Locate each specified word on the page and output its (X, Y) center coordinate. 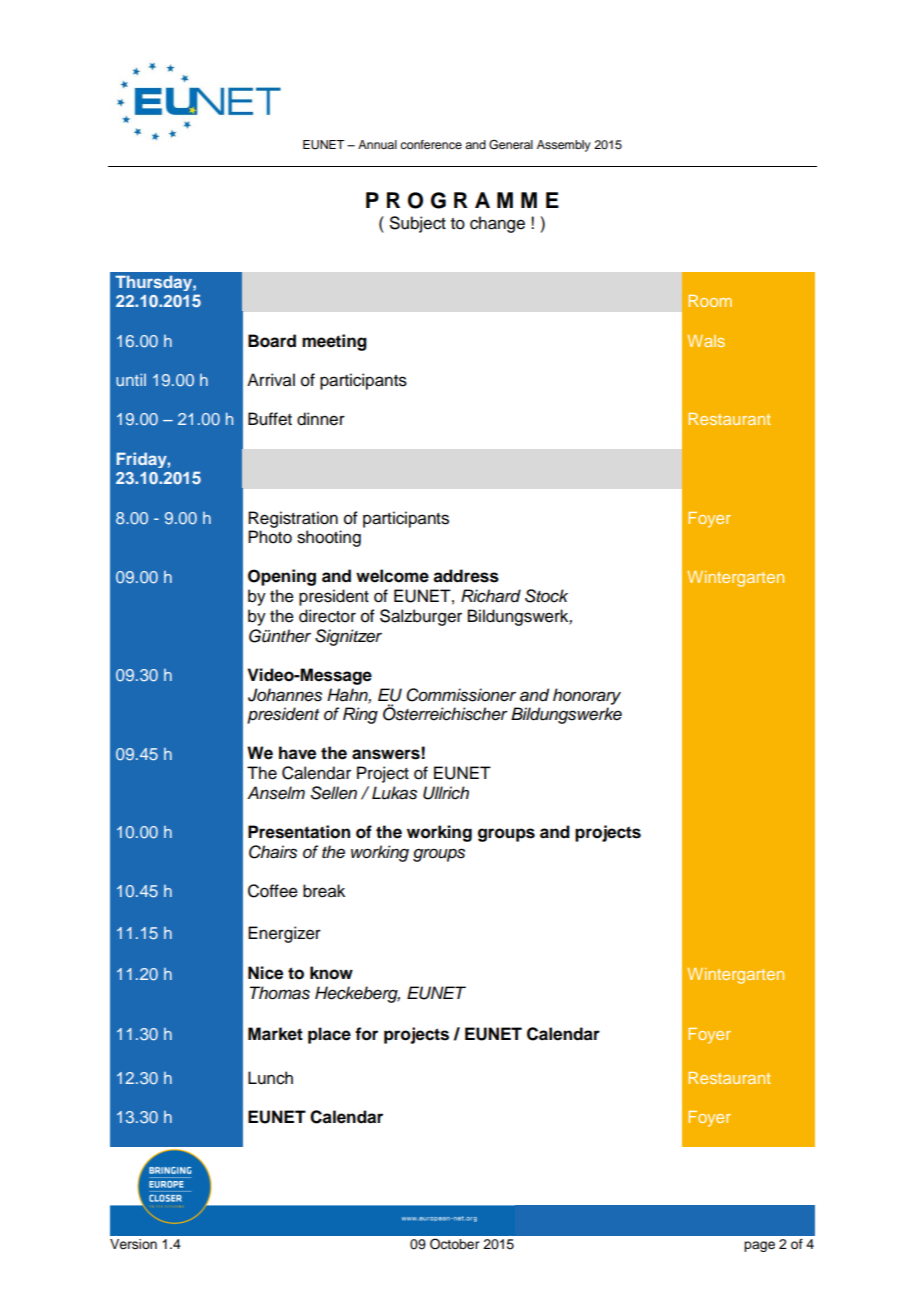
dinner (321, 419)
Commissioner (461, 695)
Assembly (564, 146)
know (331, 973)
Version (133, 1244)
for (366, 1034)
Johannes (285, 695)
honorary (587, 696)
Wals (706, 341)
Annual (377, 144)
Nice (265, 973)
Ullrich (446, 793)
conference (431, 144)
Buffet (270, 419)
